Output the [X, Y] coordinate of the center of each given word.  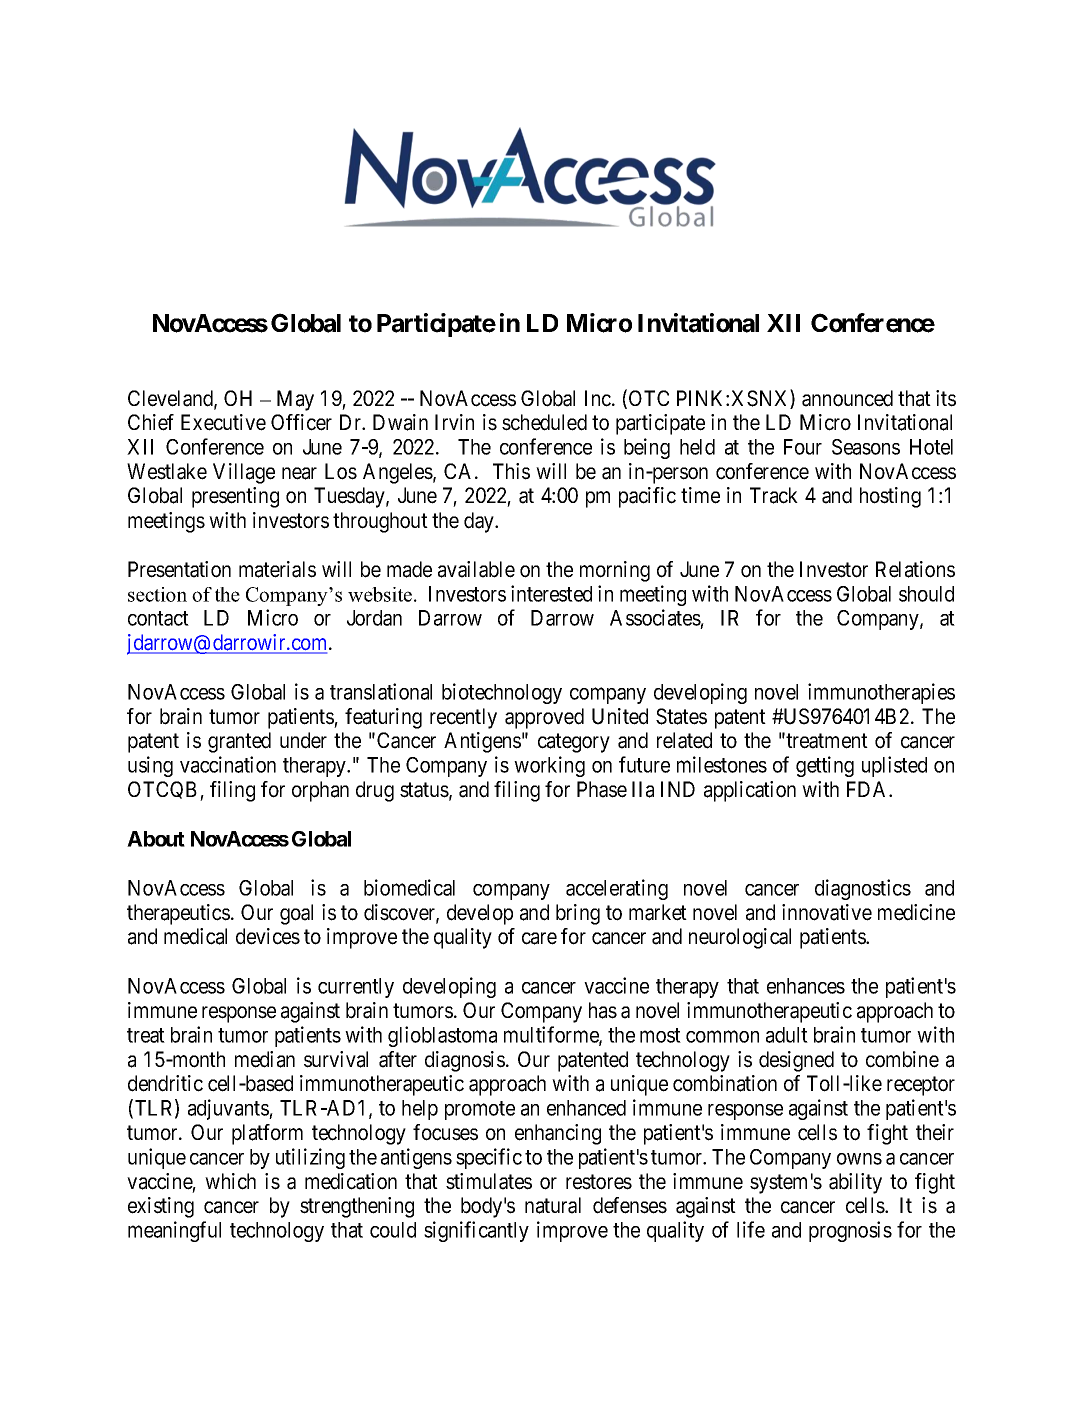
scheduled [544, 422]
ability [855, 1183]
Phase [602, 789]
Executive [223, 422]
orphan [320, 791]
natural [553, 1205]
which [230, 1181]
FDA [868, 789]
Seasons [866, 447]
